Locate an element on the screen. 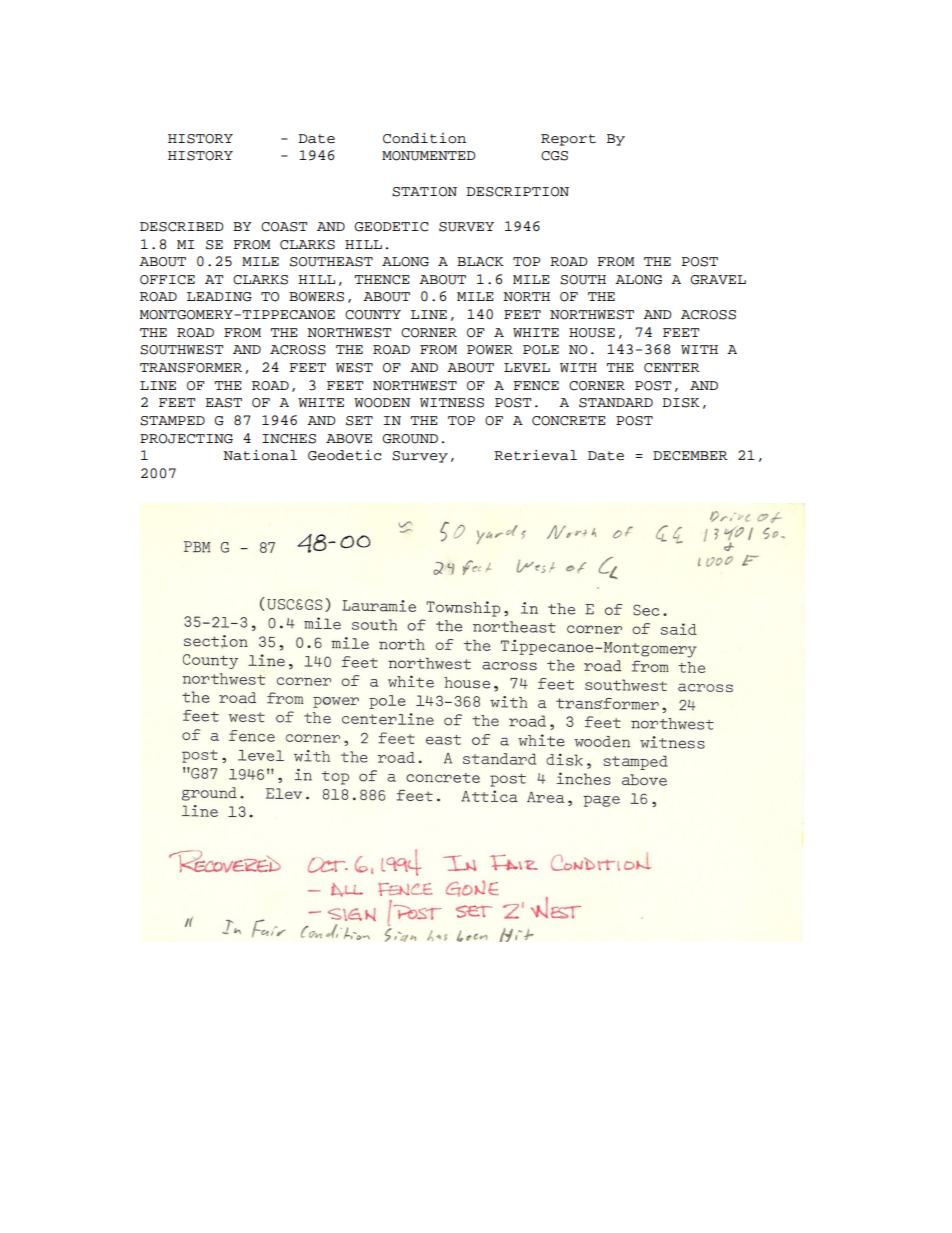 This screenshot has width=952, height=1233. DECEMBER is located at coordinates (690, 456).
